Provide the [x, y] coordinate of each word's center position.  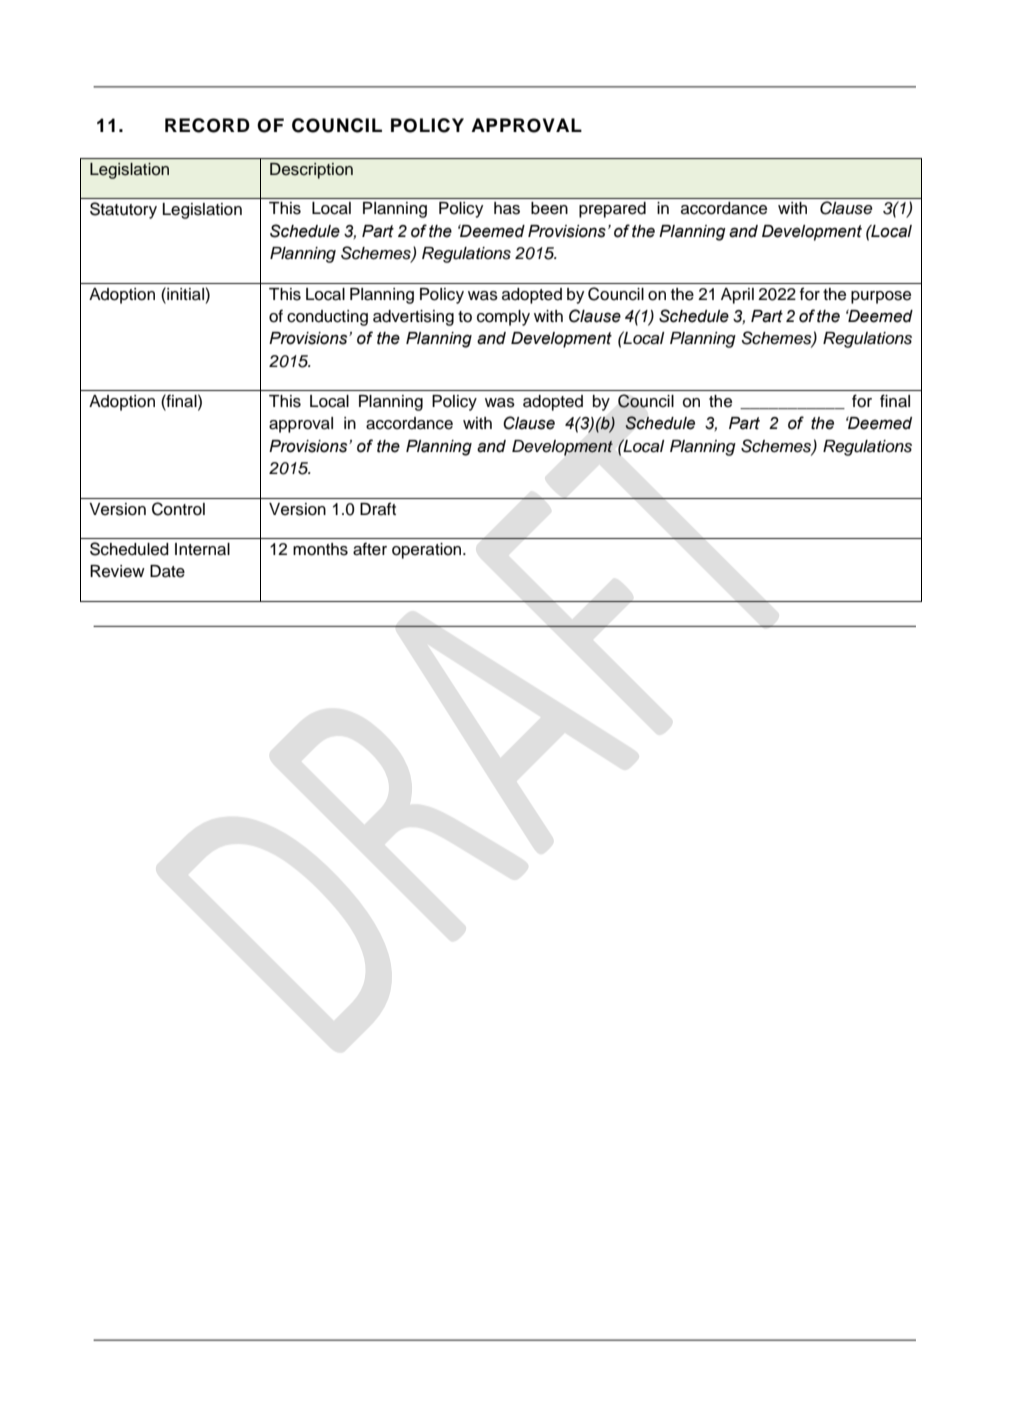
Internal [202, 549]
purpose [881, 297]
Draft [378, 509]
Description [311, 171]
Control [178, 509]
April [737, 296]
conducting [327, 318]
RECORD [207, 125]
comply [503, 318]
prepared [612, 210]
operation [428, 551]
